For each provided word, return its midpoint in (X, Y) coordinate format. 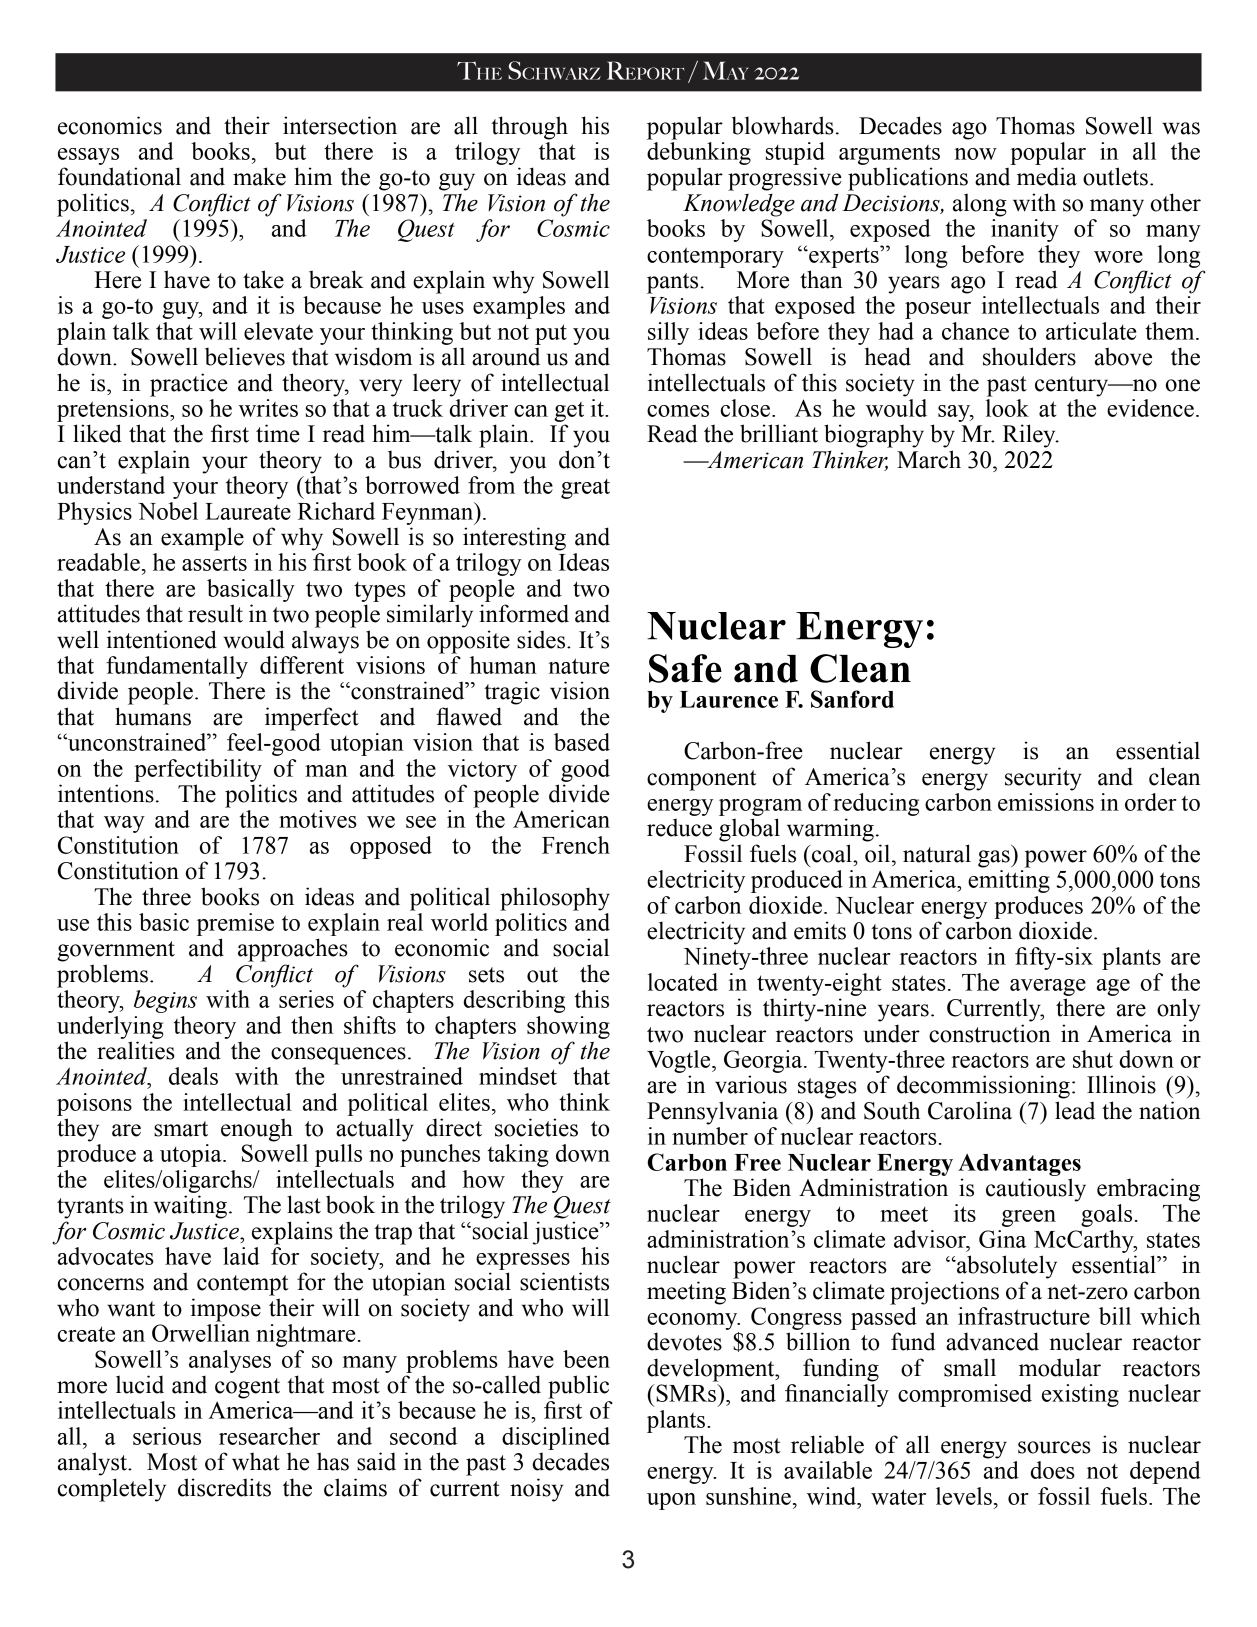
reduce (679, 828)
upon (671, 1501)
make (259, 176)
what (256, 1462)
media (1047, 176)
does (1052, 1470)
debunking (699, 153)
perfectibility (198, 770)
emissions (1046, 802)
